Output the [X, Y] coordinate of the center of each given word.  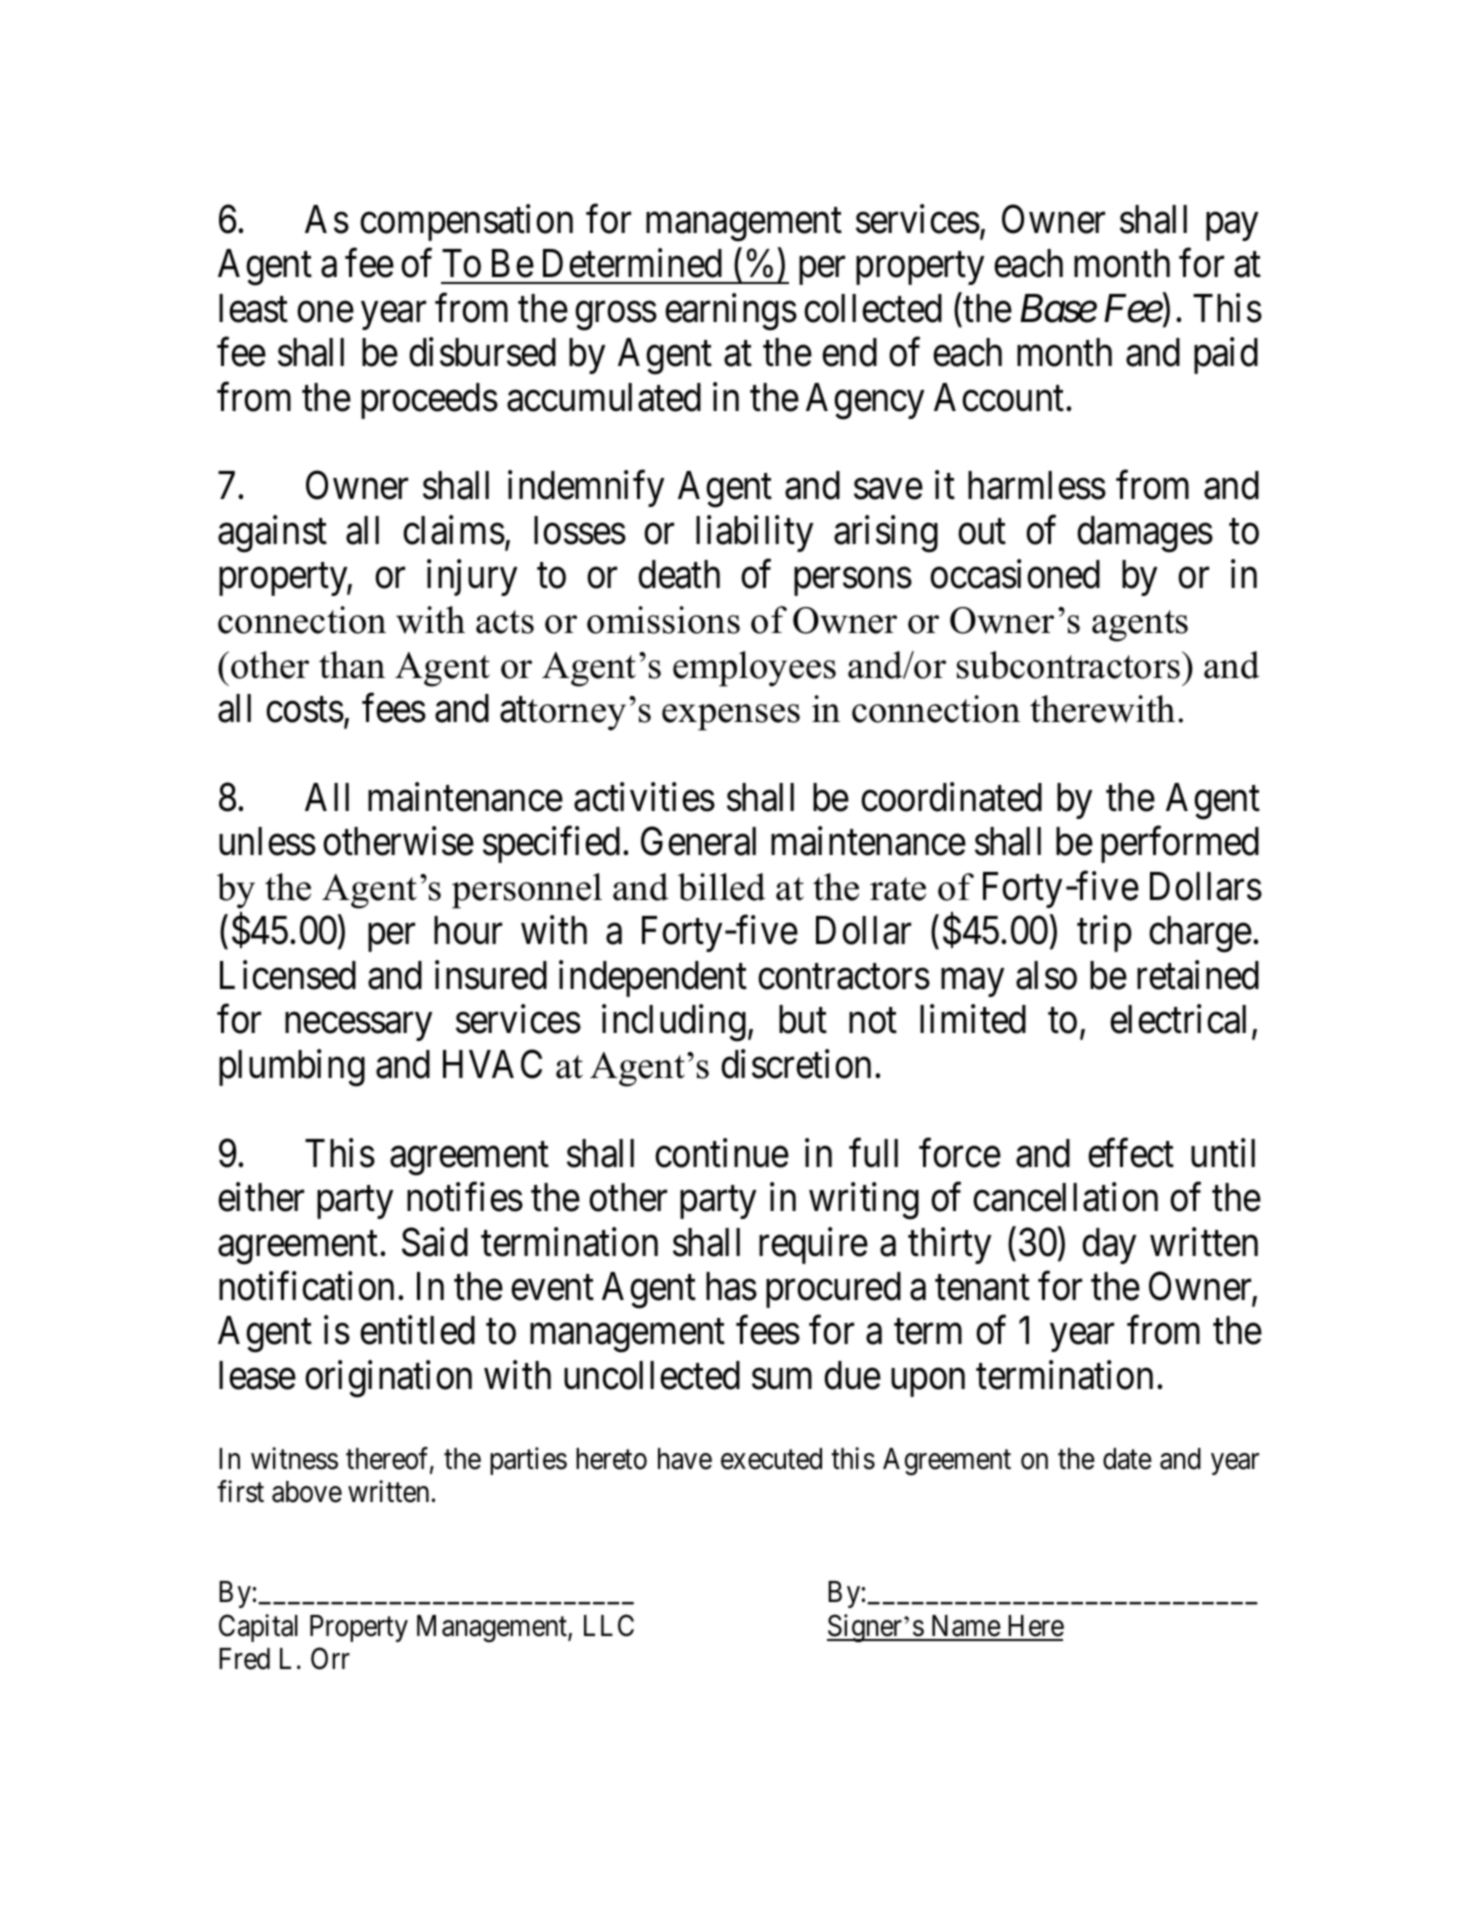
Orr [330, 1658]
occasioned [1015, 574]
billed [721, 887]
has [731, 1286]
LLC [609, 1625]
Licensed [288, 975]
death [679, 574]
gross [616, 316]
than [352, 665]
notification [306, 1286]
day [1109, 1246]
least [253, 308]
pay [1232, 227]
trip [1104, 934]
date [1127, 1459]
